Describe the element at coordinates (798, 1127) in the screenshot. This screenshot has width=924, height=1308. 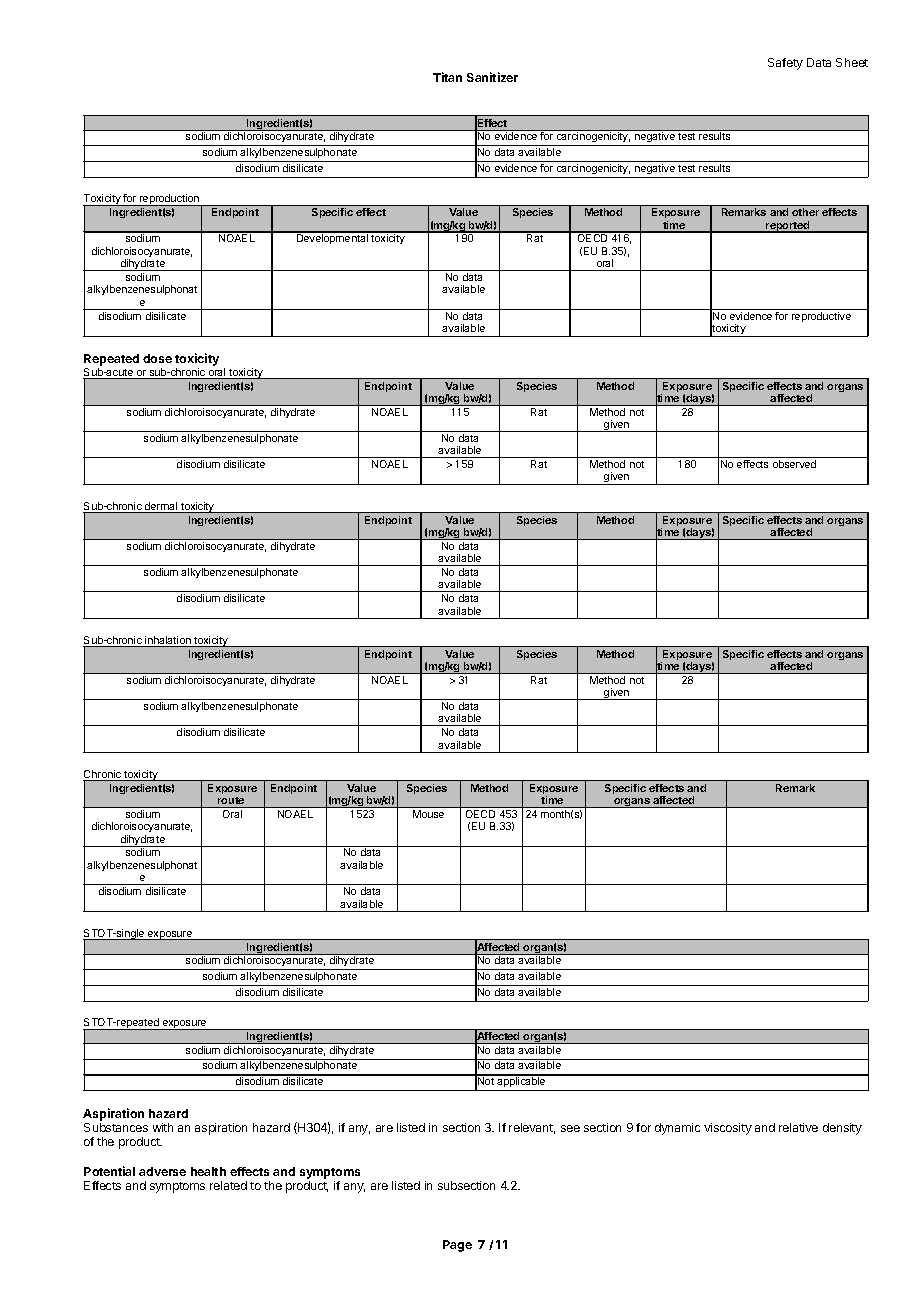
I see `relative` at that location.
